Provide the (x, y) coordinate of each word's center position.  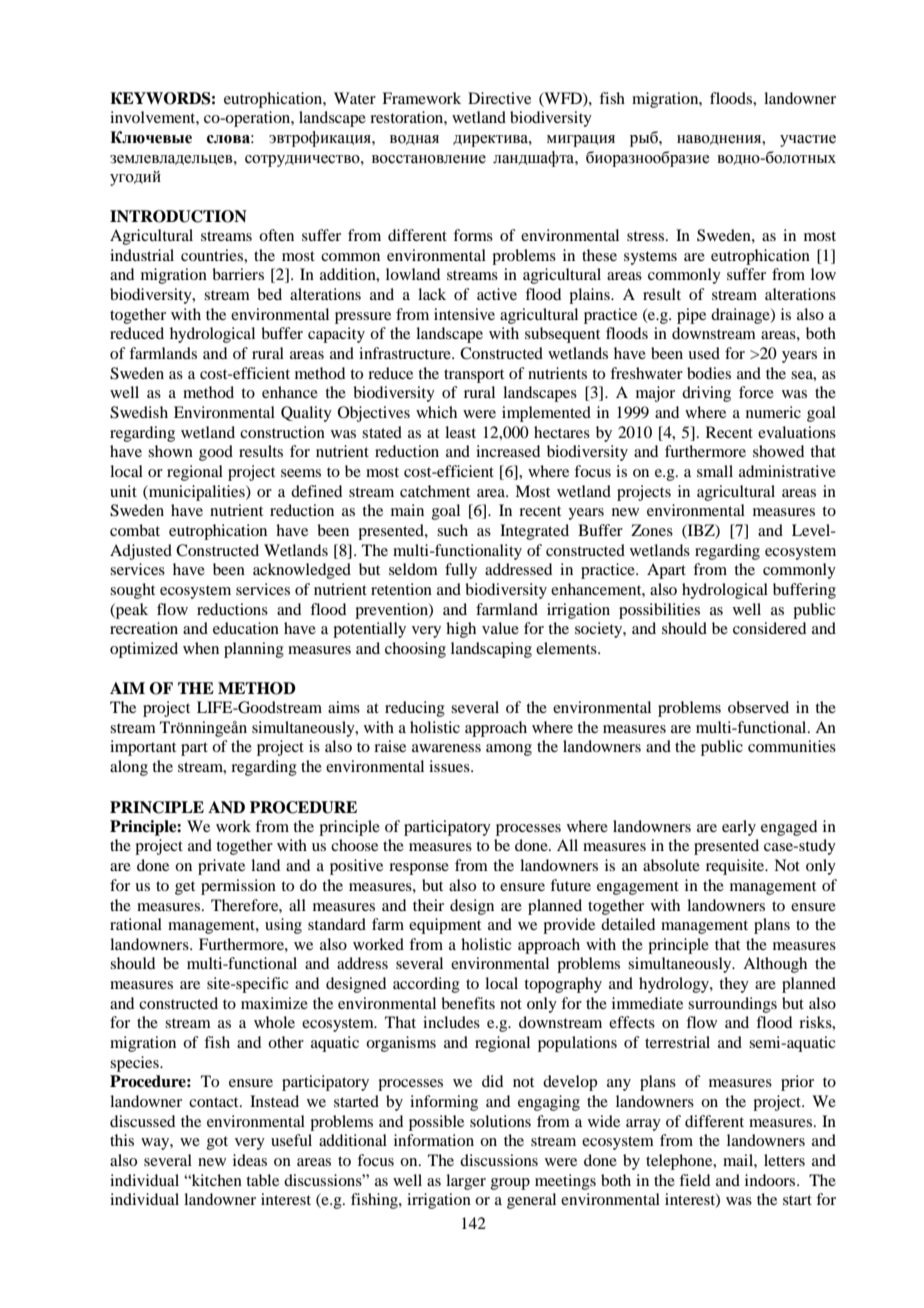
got (217, 1143)
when (201, 648)
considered (769, 628)
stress (647, 236)
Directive (499, 98)
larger (466, 1182)
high (461, 630)
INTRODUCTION (178, 216)
